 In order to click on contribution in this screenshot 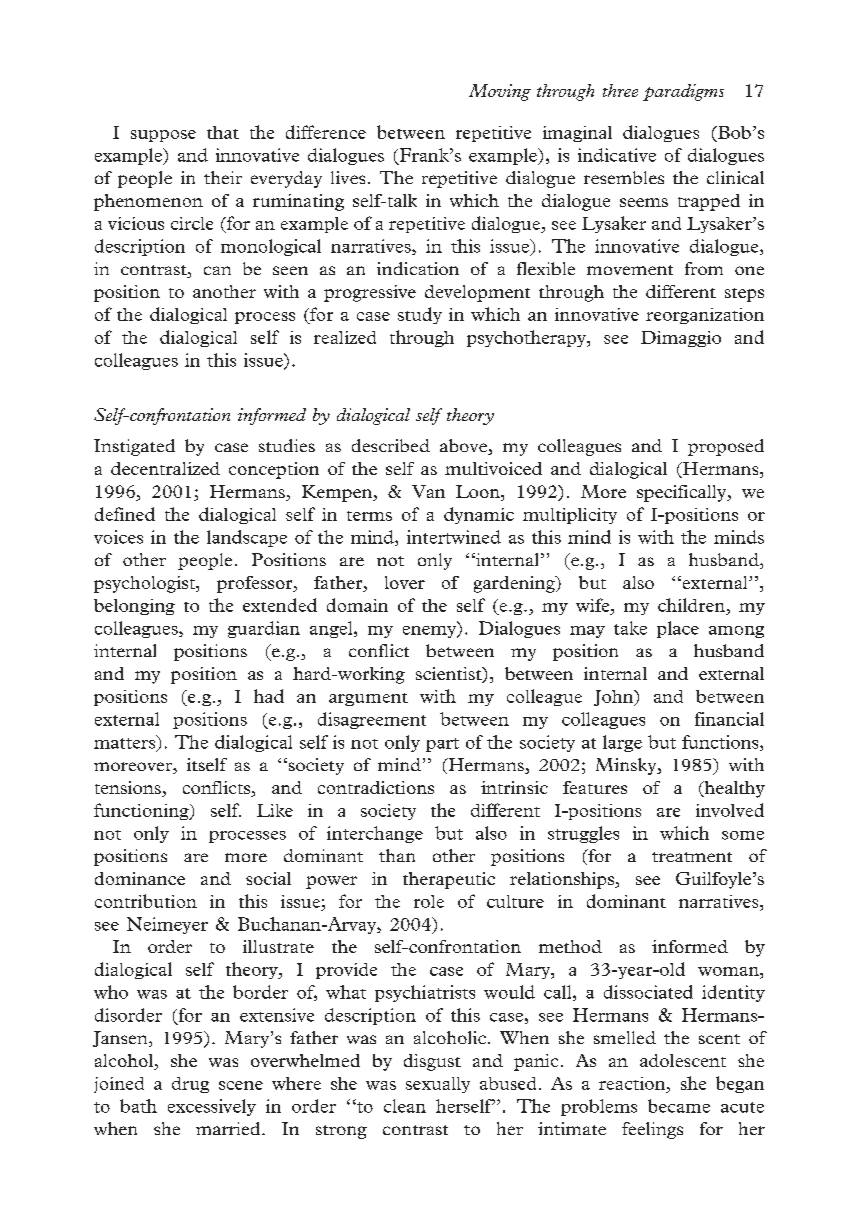, I will do `click(146, 901)`.
